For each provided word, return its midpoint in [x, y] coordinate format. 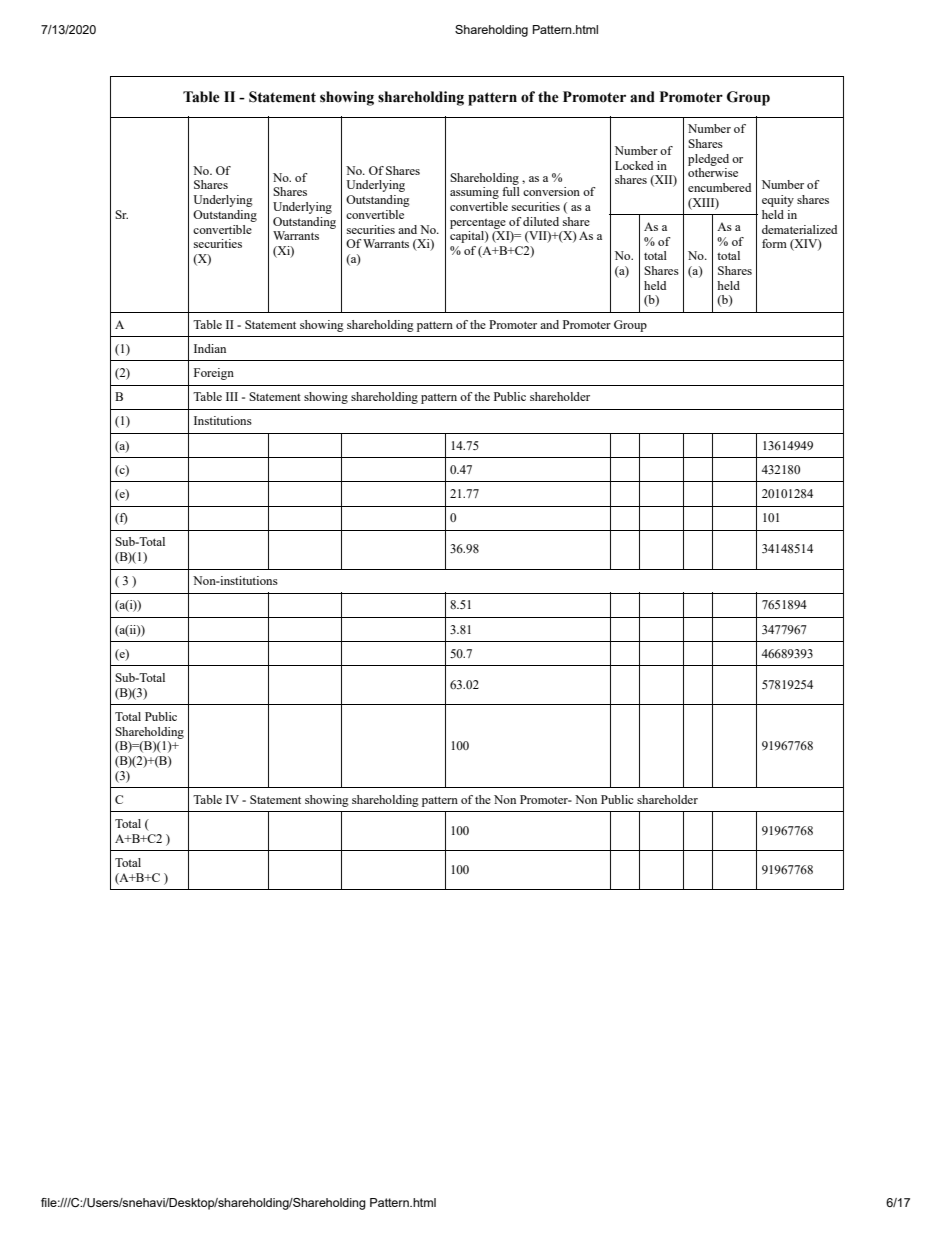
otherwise [713, 172]
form [774, 243]
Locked [634, 165]
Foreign [214, 374]
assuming [474, 193]
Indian [210, 348]
